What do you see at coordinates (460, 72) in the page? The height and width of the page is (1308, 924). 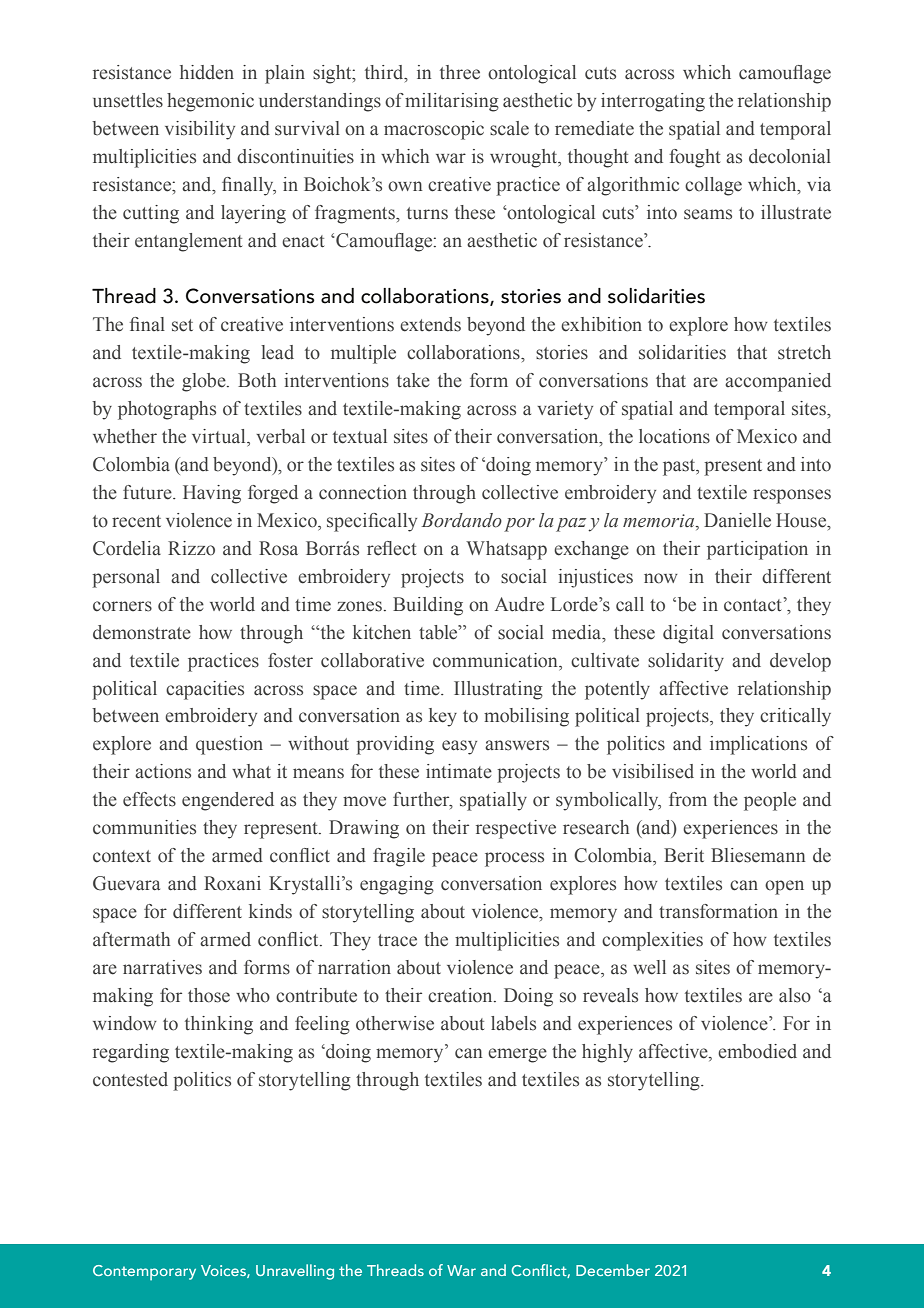 I see `three` at bounding box center [460, 72].
